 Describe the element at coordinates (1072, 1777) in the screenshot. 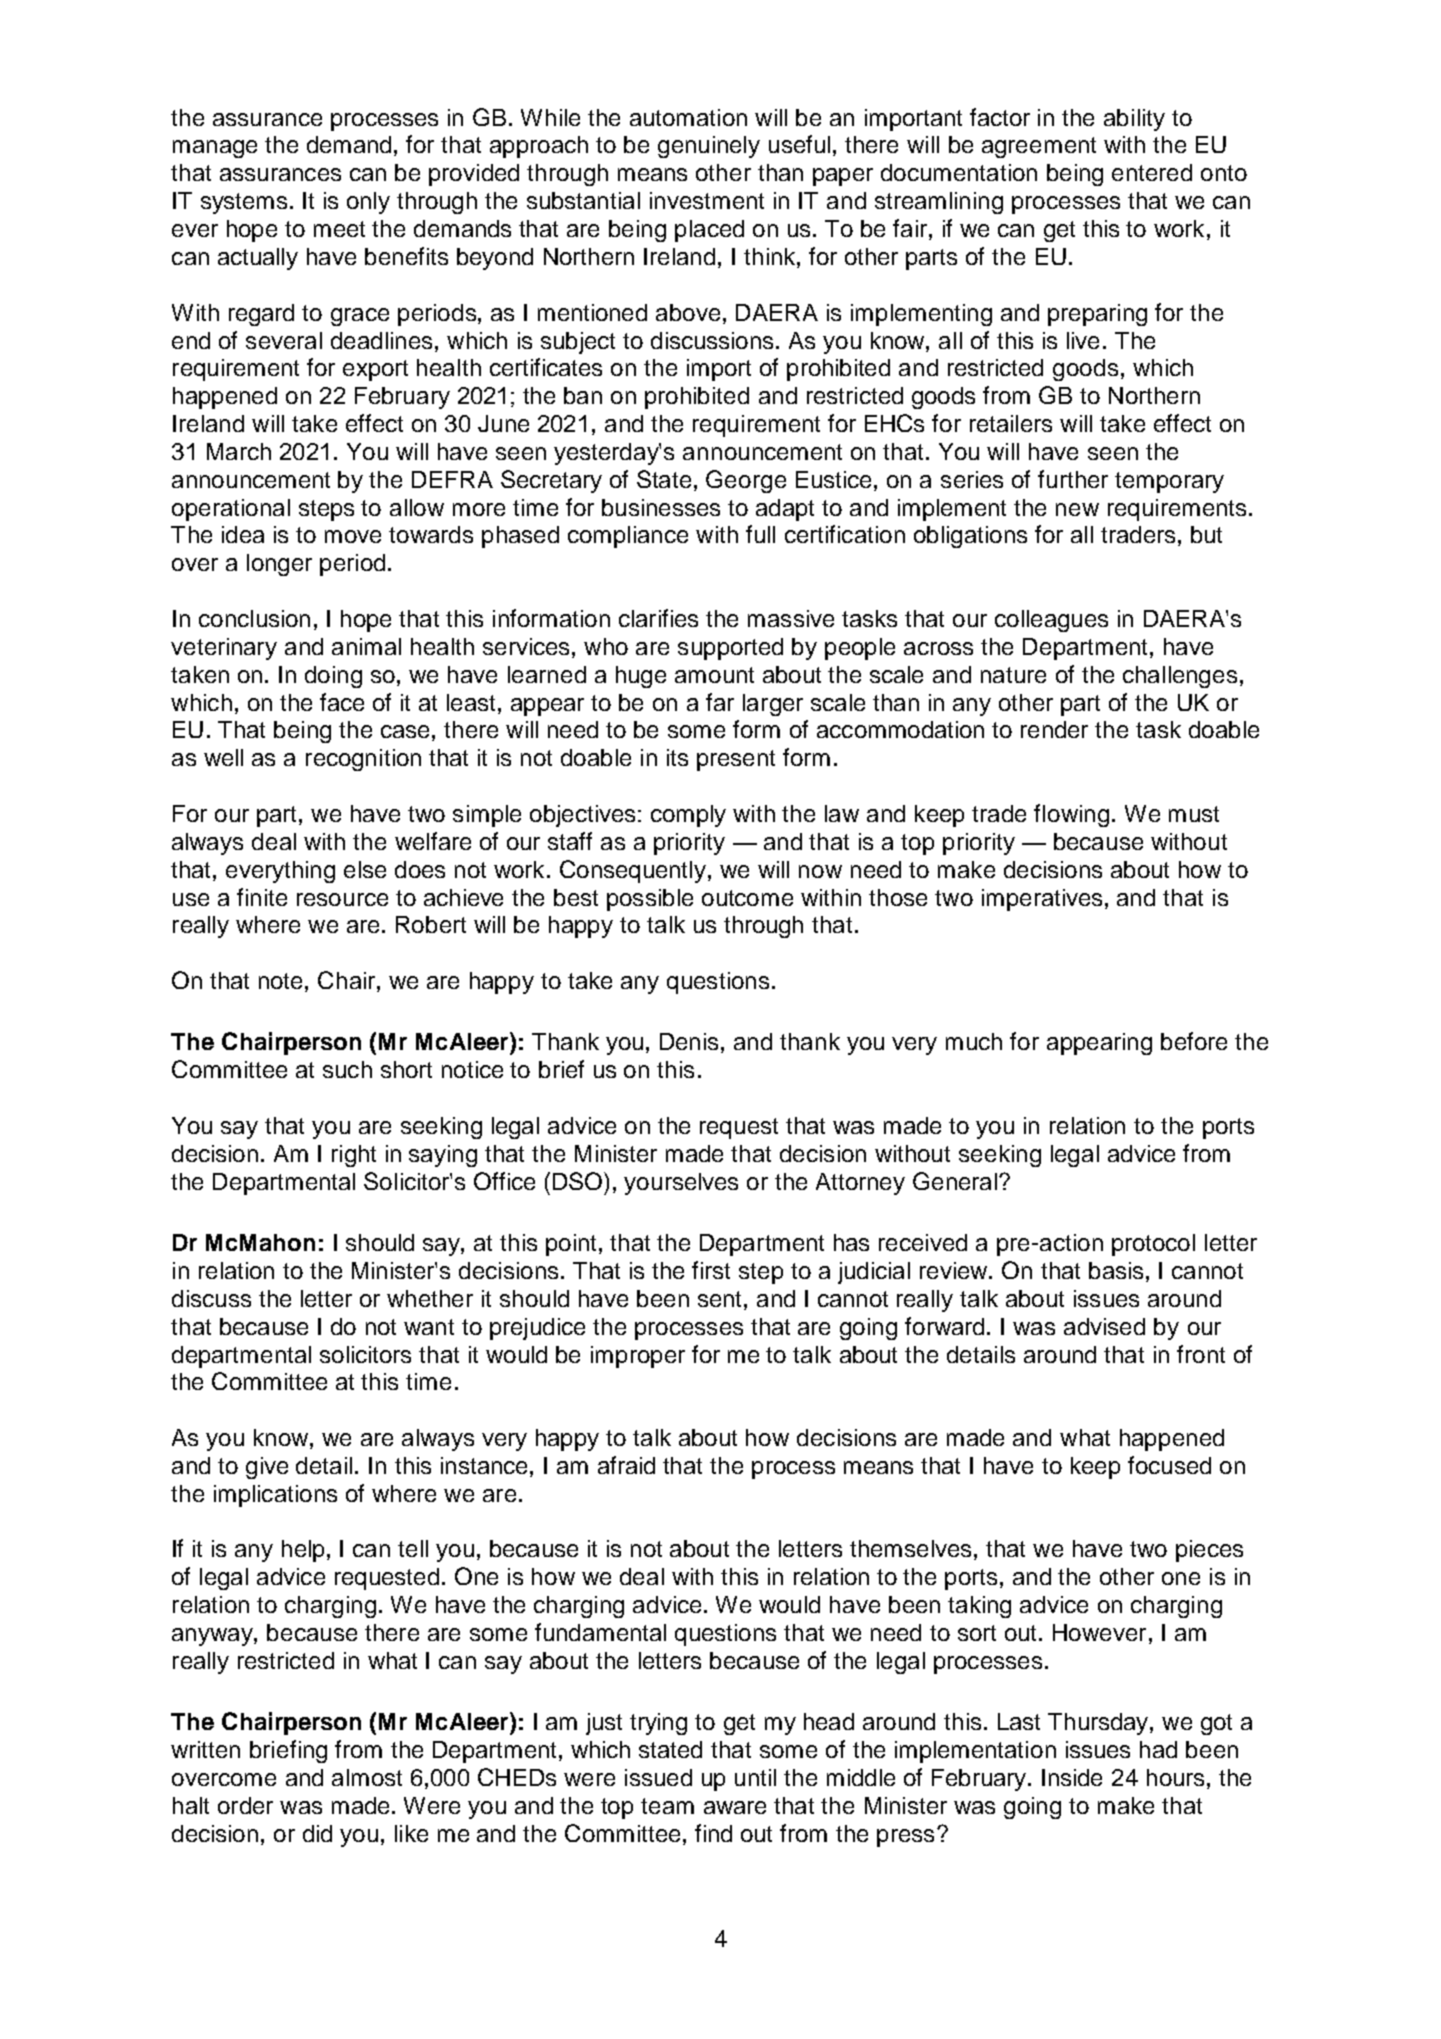

I see `Inside` at that location.
